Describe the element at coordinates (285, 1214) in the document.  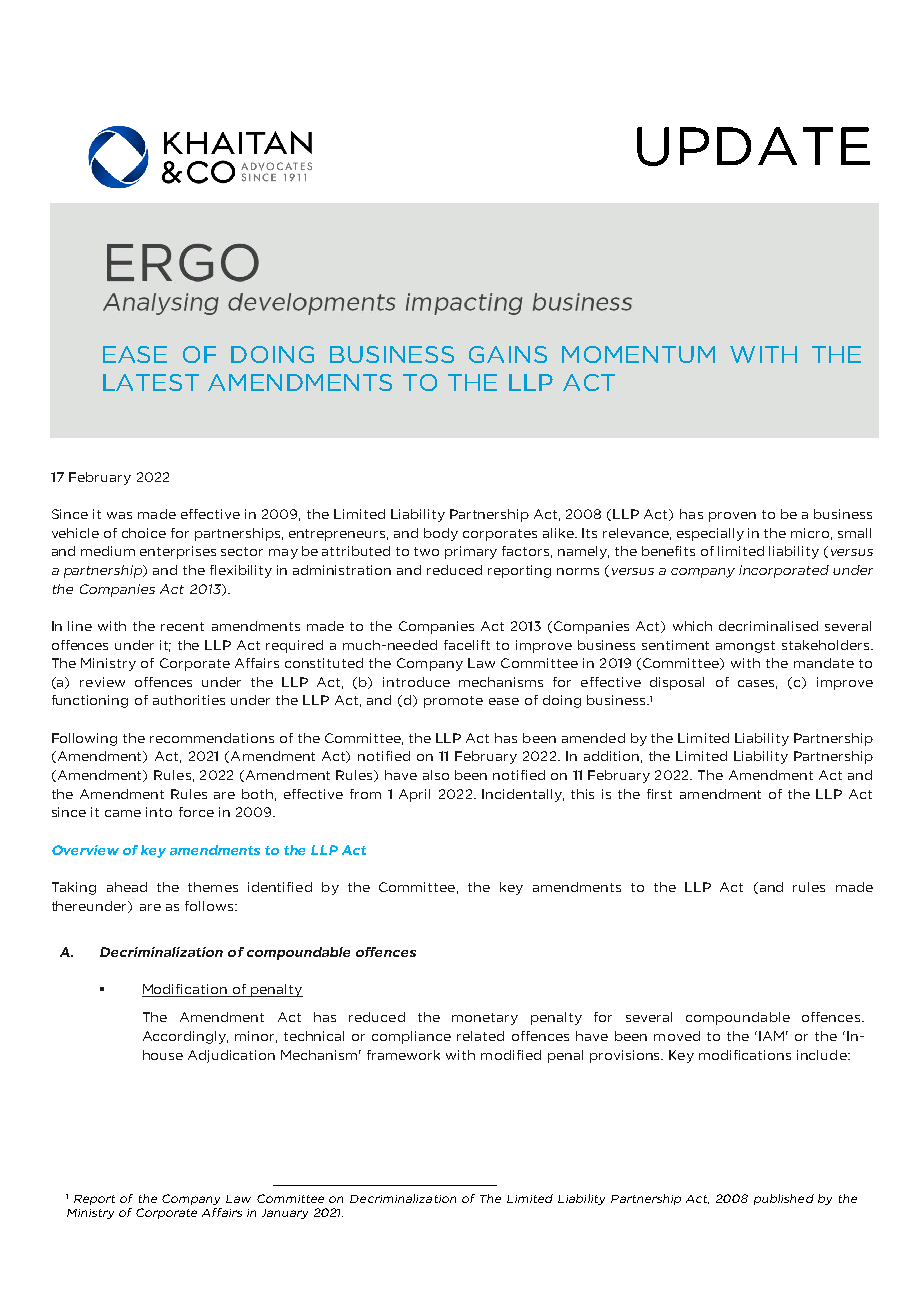
I see `January` at that location.
